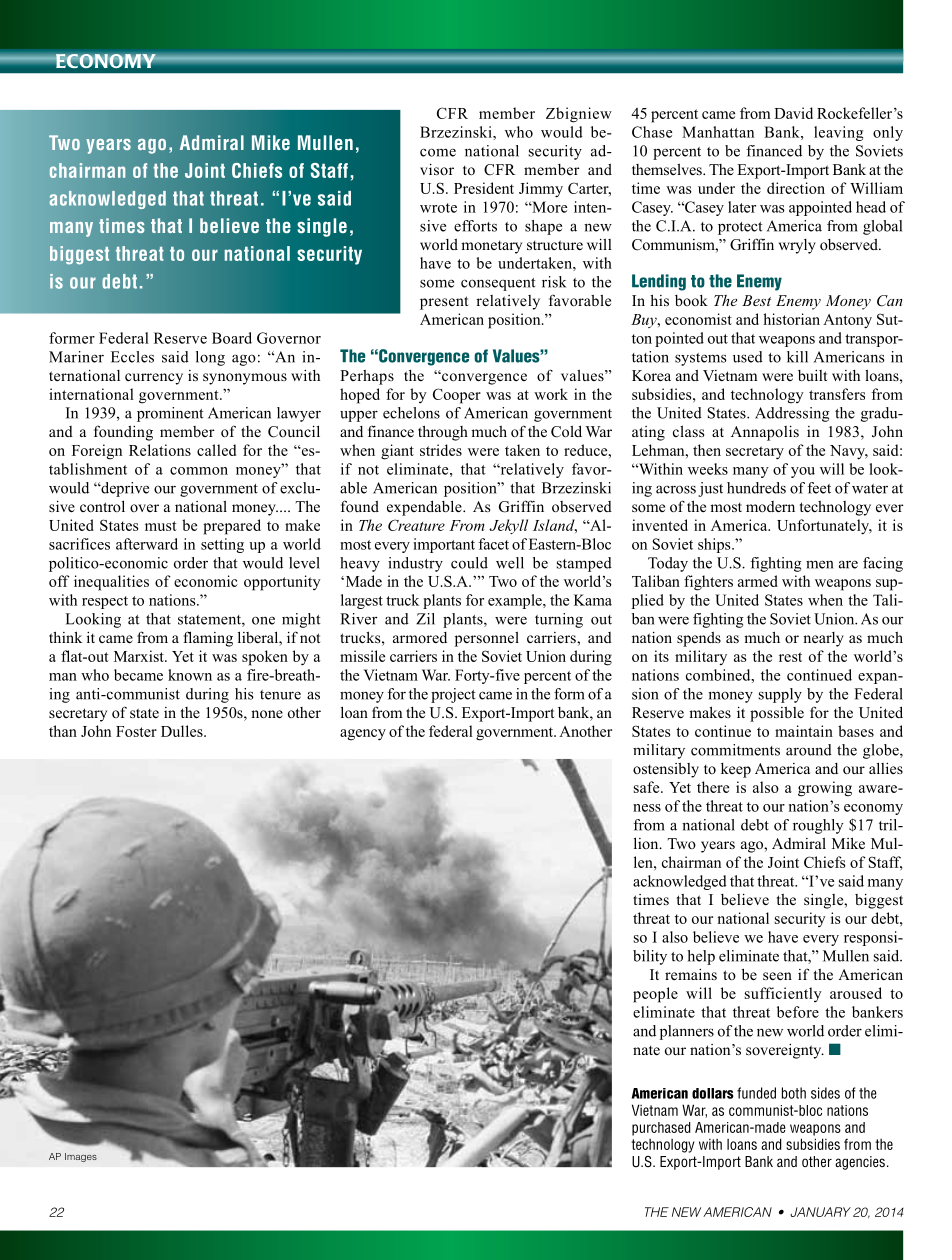 The height and width of the screenshot is (1260, 952). What do you see at coordinates (81, 1157) in the screenshot?
I see `Images` at bounding box center [81, 1157].
